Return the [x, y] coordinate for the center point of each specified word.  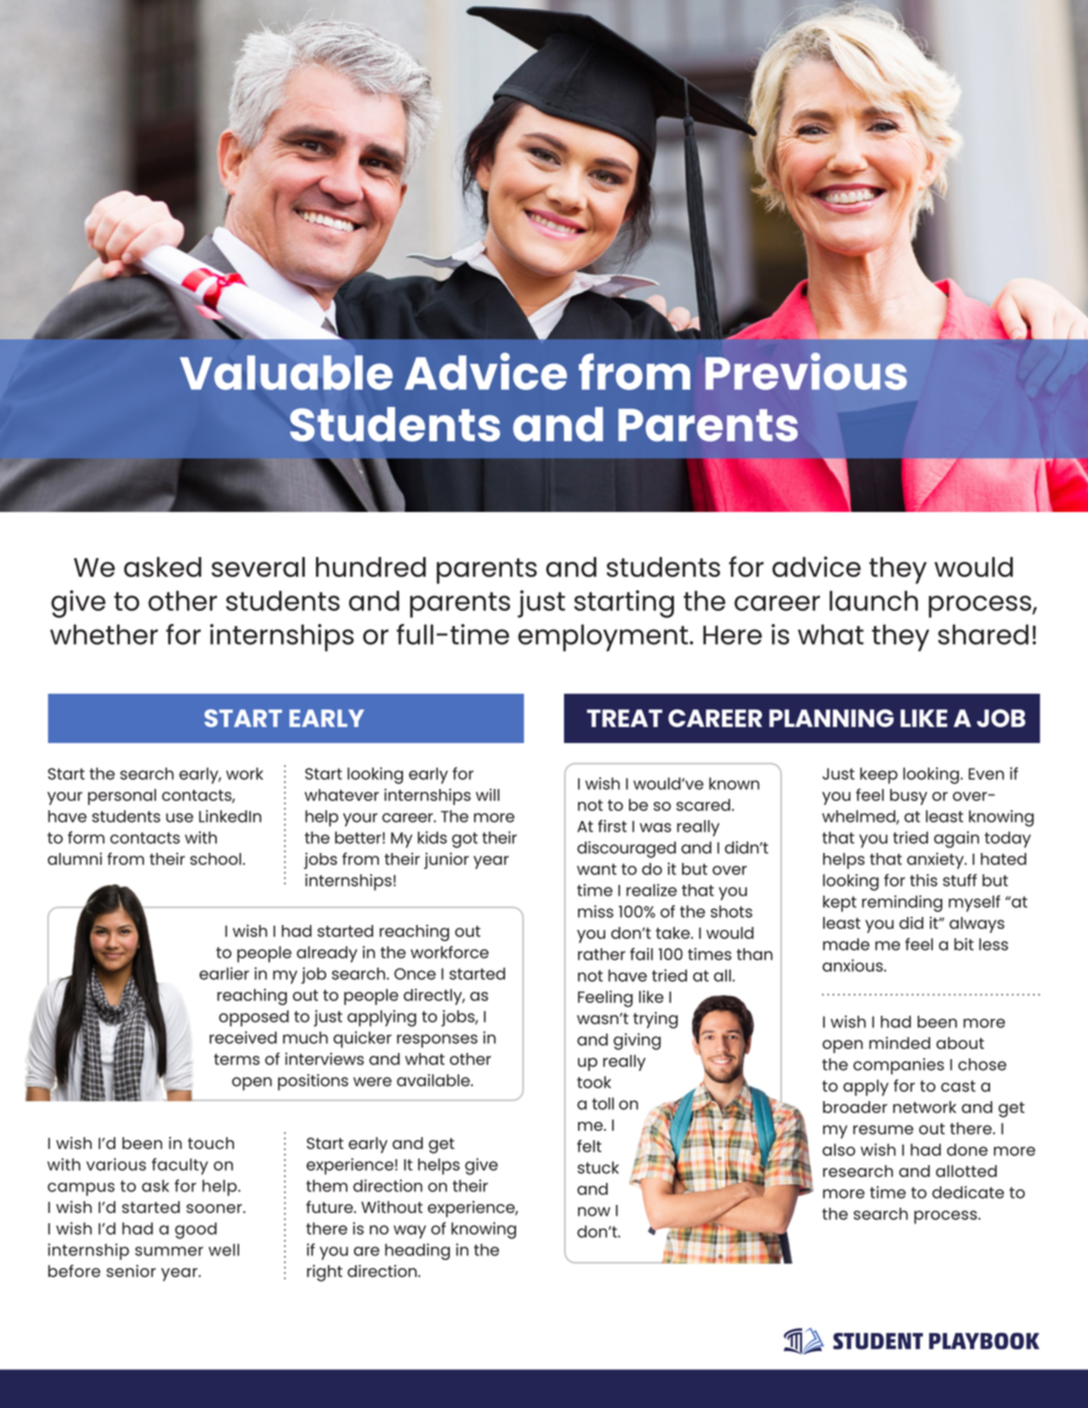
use [179, 818]
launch [873, 601]
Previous [806, 371]
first [612, 826]
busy [908, 797]
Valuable [286, 372]
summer [169, 1251]
